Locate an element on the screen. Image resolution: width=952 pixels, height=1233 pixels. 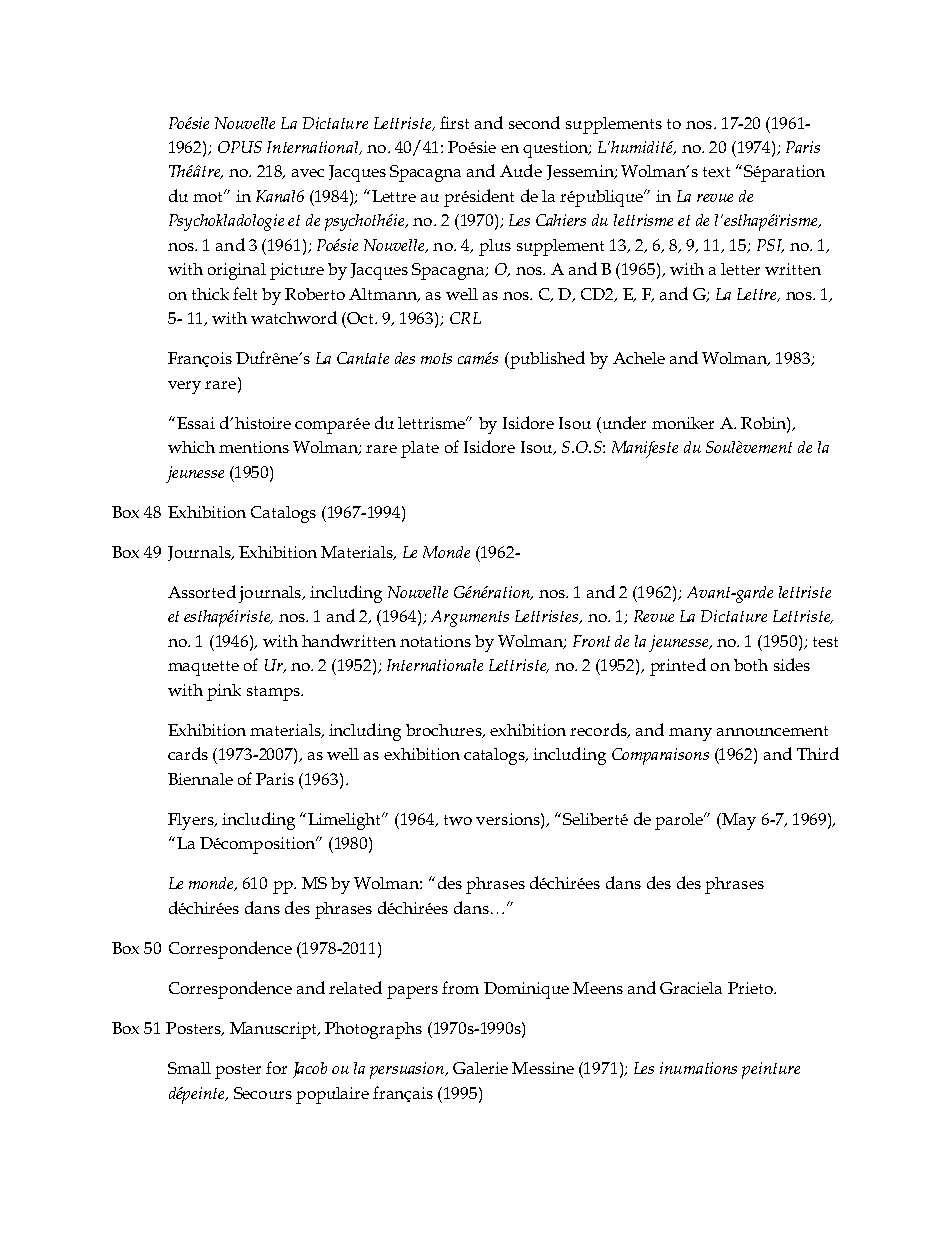
Galerie is located at coordinates (480, 1068).
